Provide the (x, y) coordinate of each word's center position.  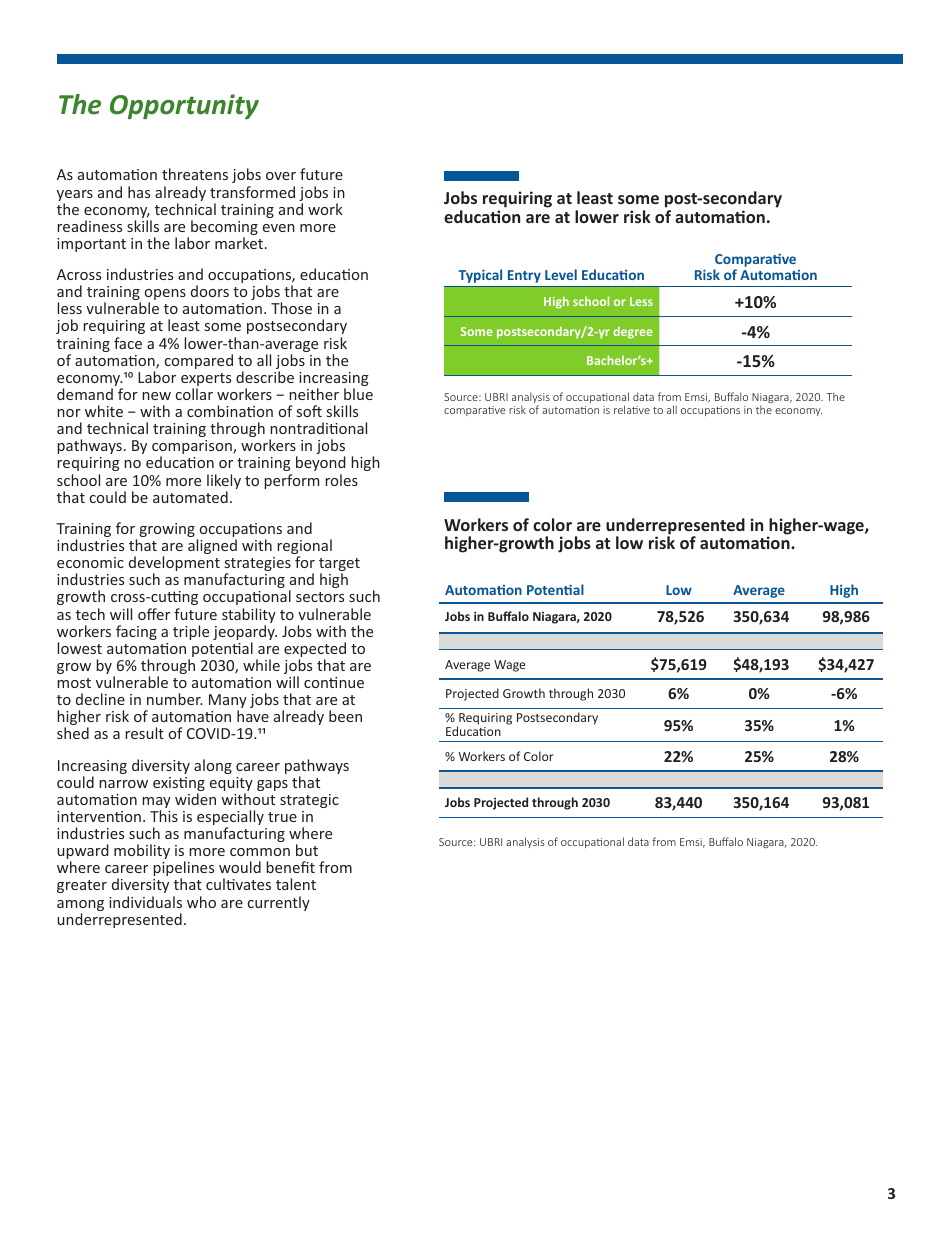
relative (632, 409)
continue (334, 682)
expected (315, 651)
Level (561, 274)
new (156, 396)
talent (296, 884)
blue (358, 394)
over (281, 176)
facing (136, 632)
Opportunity (184, 106)
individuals (145, 902)
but (307, 850)
